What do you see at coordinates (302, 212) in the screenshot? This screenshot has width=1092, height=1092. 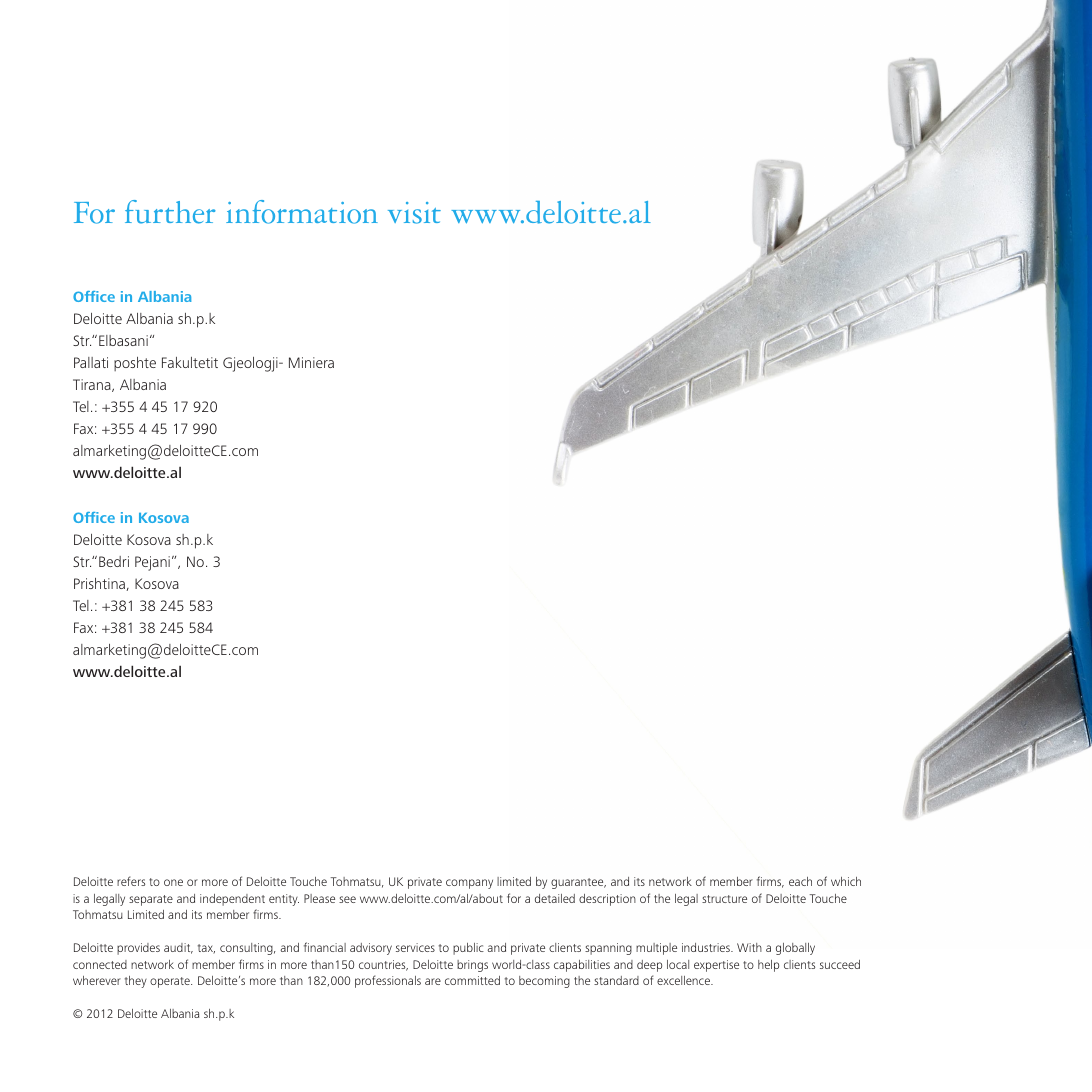 I see `information` at bounding box center [302, 212].
